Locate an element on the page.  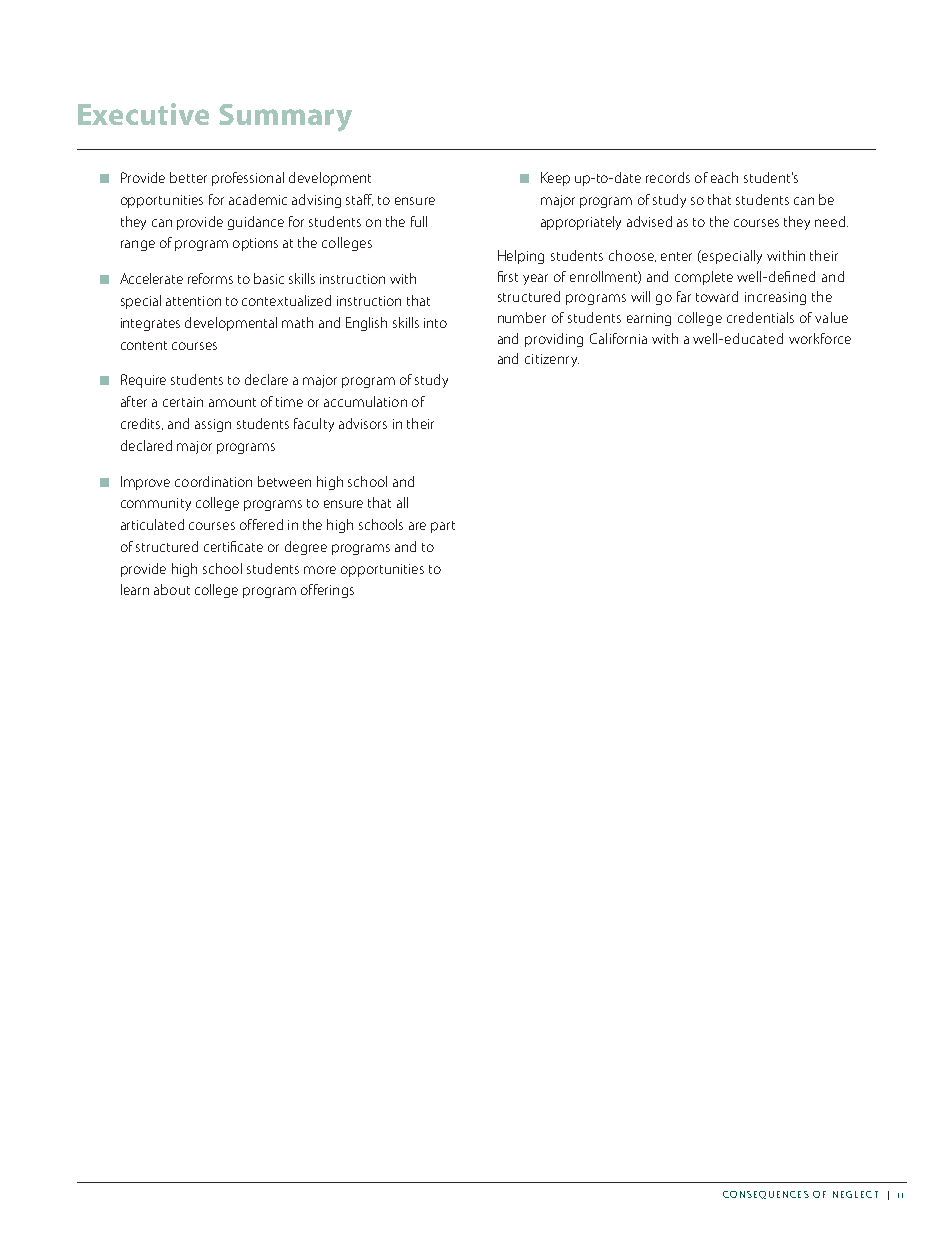
offerings is located at coordinates (327, 591).
